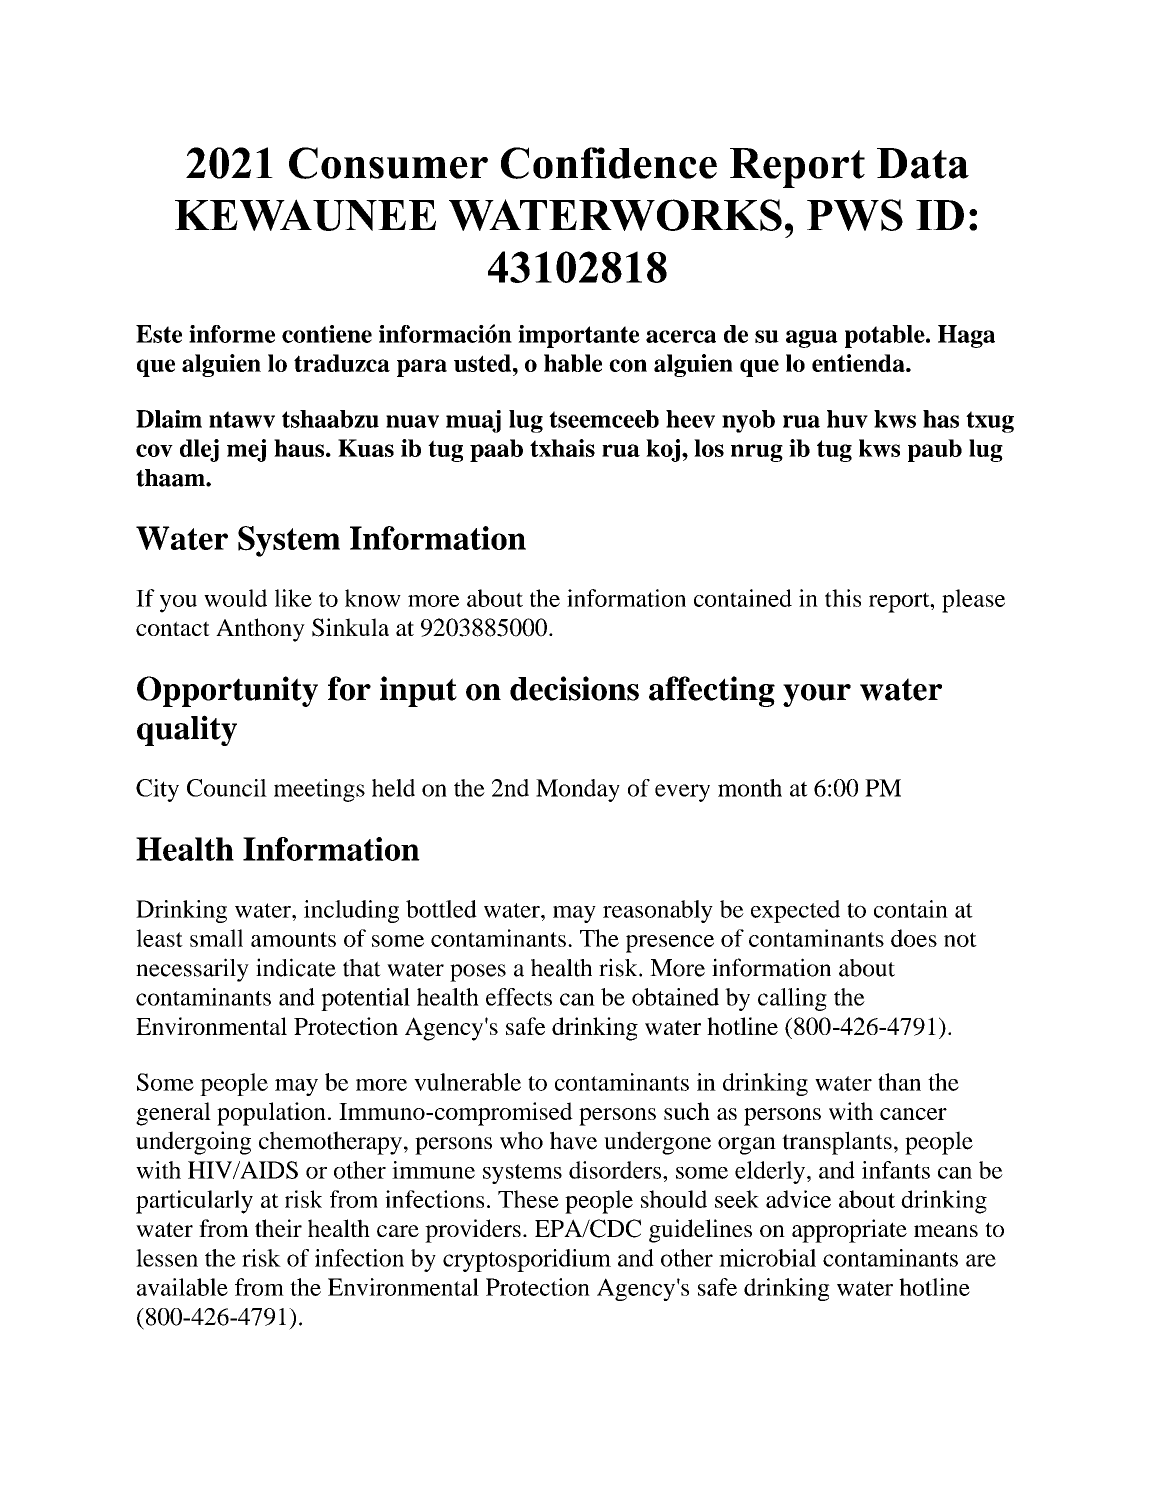  What do you see at coordinates (574, 688) in the page?
I see `decisions` at bounding box center [574, 688].
